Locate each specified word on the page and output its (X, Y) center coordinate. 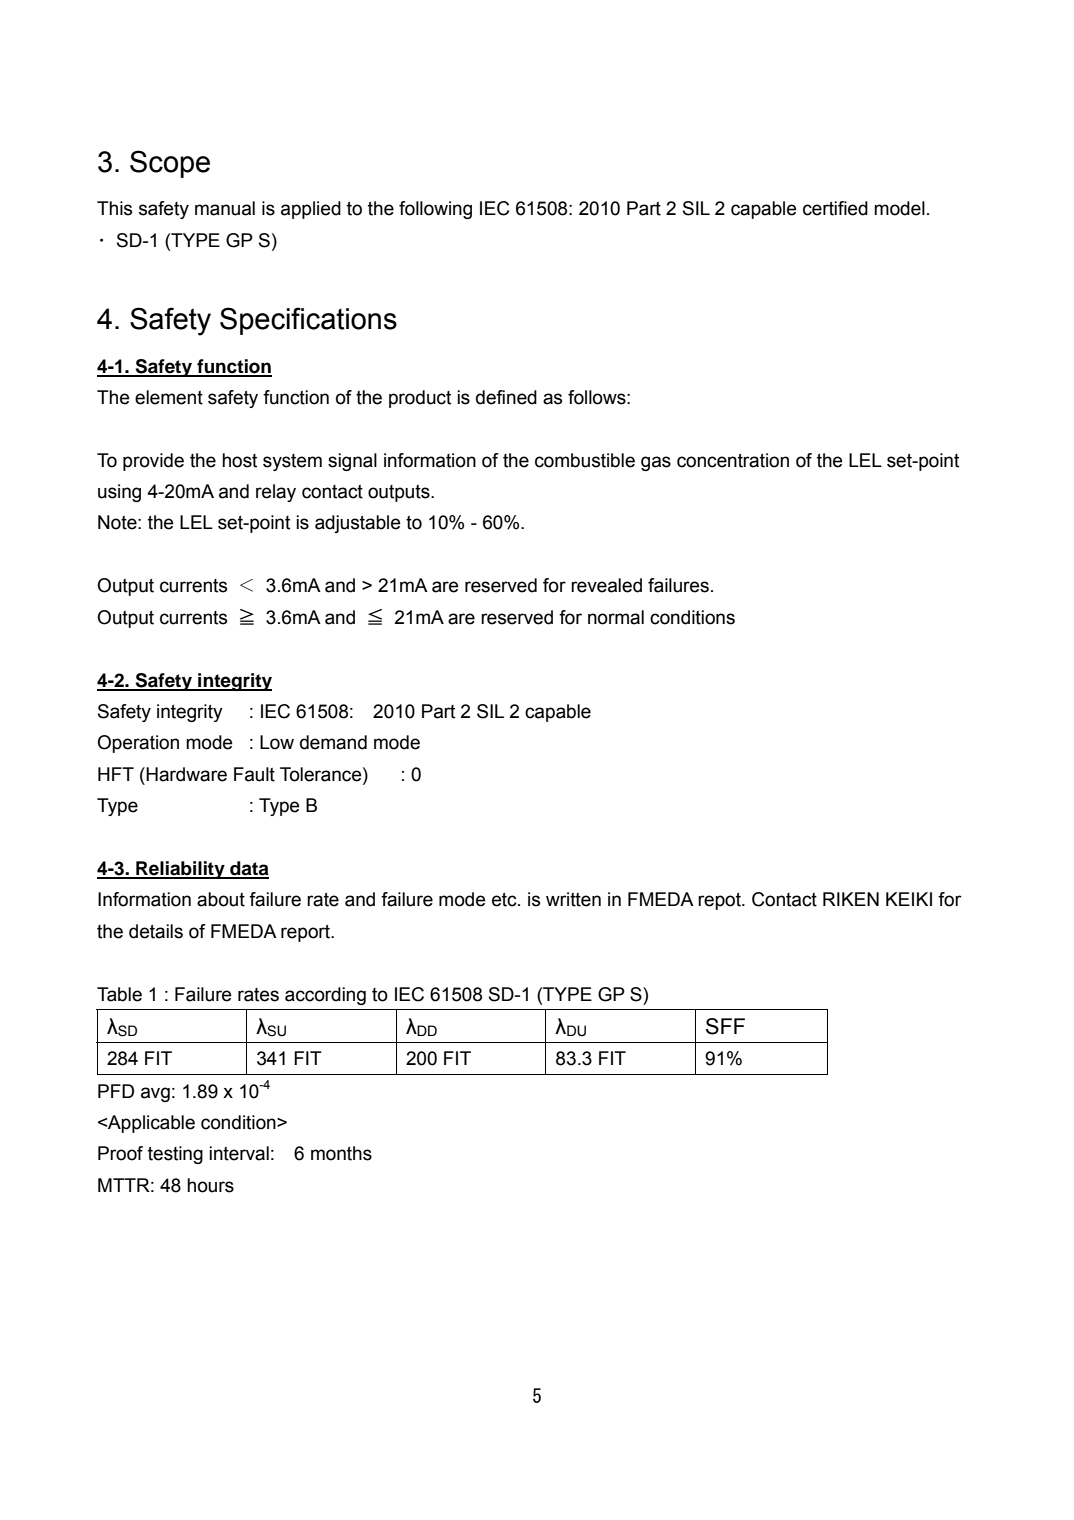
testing (175, 1155)
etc (505, 900)
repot (720, 901)
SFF (725, 1026)
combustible (585, 460)
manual (225, 208)
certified (835, 208)
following (435, 210)
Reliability (180, 870)
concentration (733, 460)
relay (276, 493)
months (341, 1153)
